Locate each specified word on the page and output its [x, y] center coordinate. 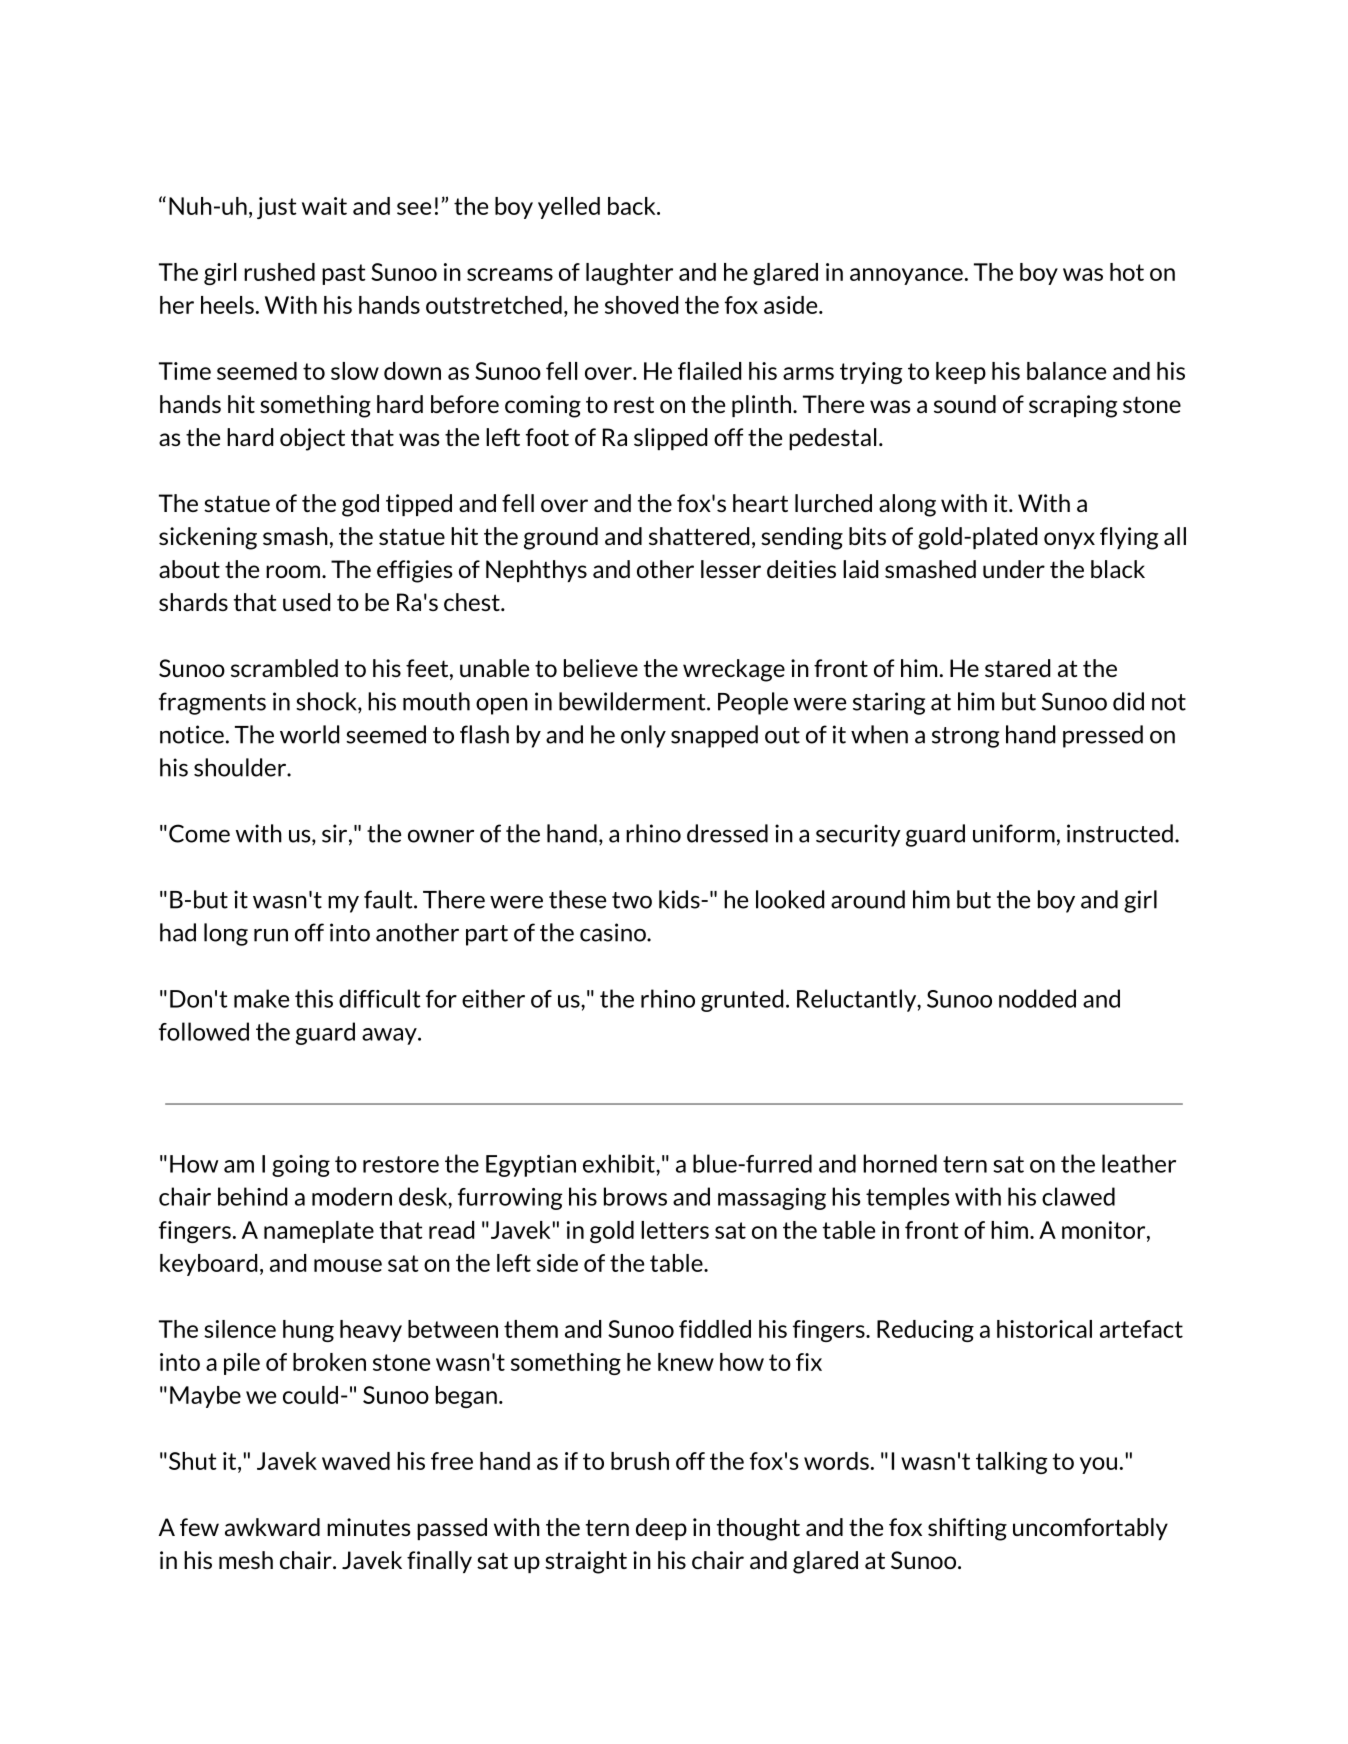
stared [1017, 668]
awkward [272, 1527]
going [301, 1166]
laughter [629, 274]
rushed [279, 272]
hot [1127, 272]
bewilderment [633, 701]
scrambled [284, 668]
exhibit [620, 1163]
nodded [1037, 998]
